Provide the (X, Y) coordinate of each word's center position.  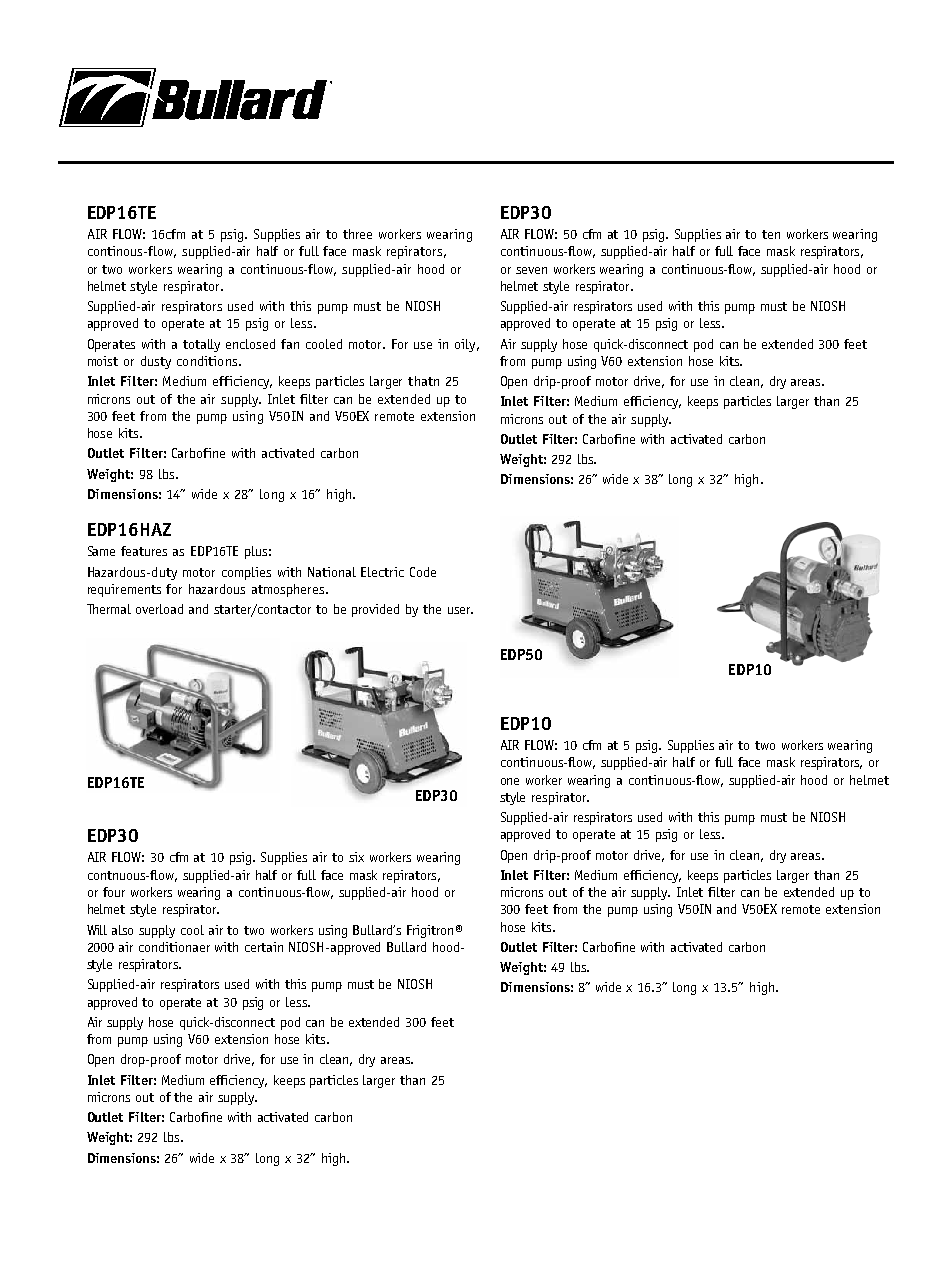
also (122, 930)
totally (201, 345)
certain (264, 947)
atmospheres (288, 590)
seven (531, 270)
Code (423, 572)
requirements (124, 590)
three (357, 234)
